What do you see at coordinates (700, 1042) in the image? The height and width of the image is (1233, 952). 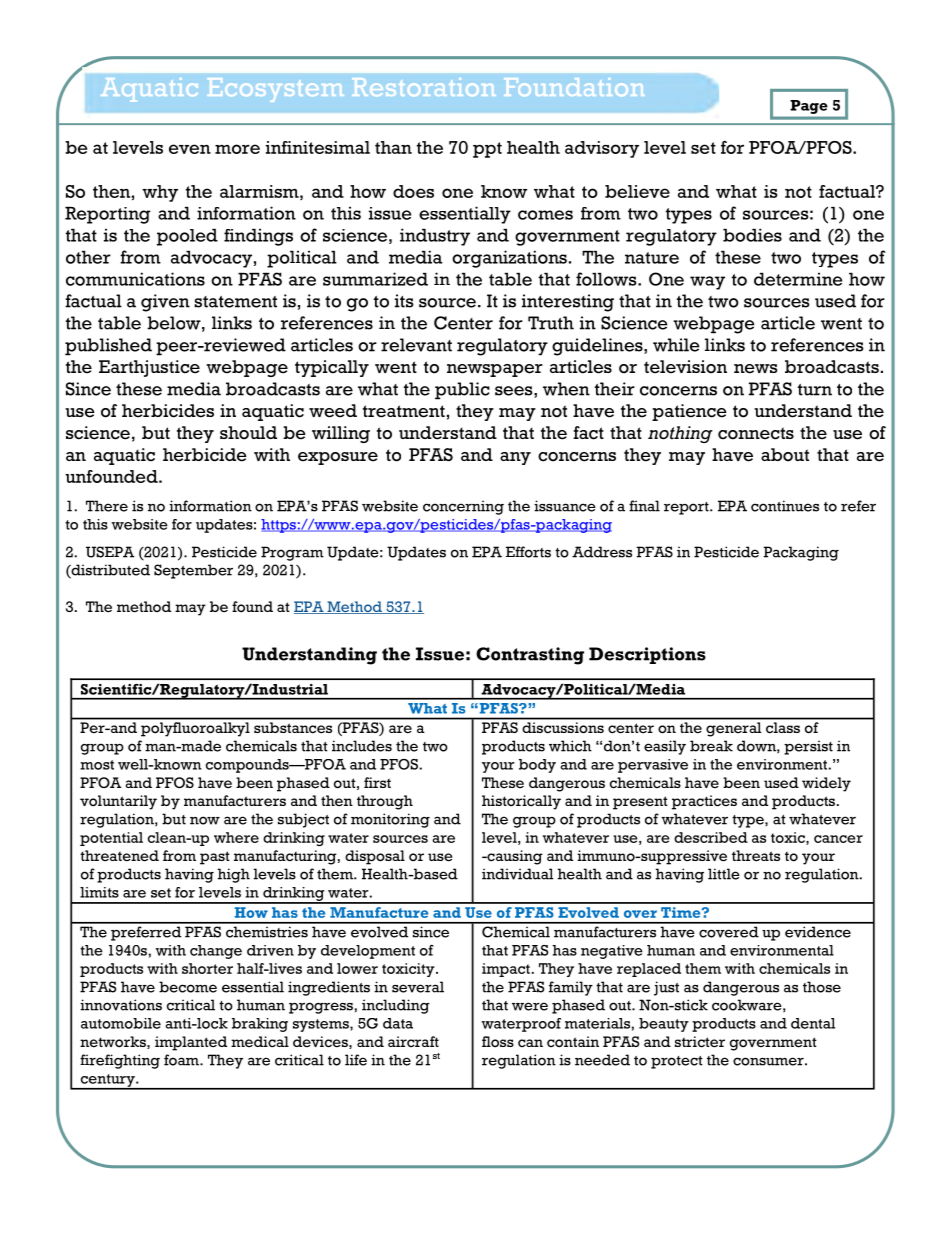 I see `stricter` at bounding box center [700, 1042].
